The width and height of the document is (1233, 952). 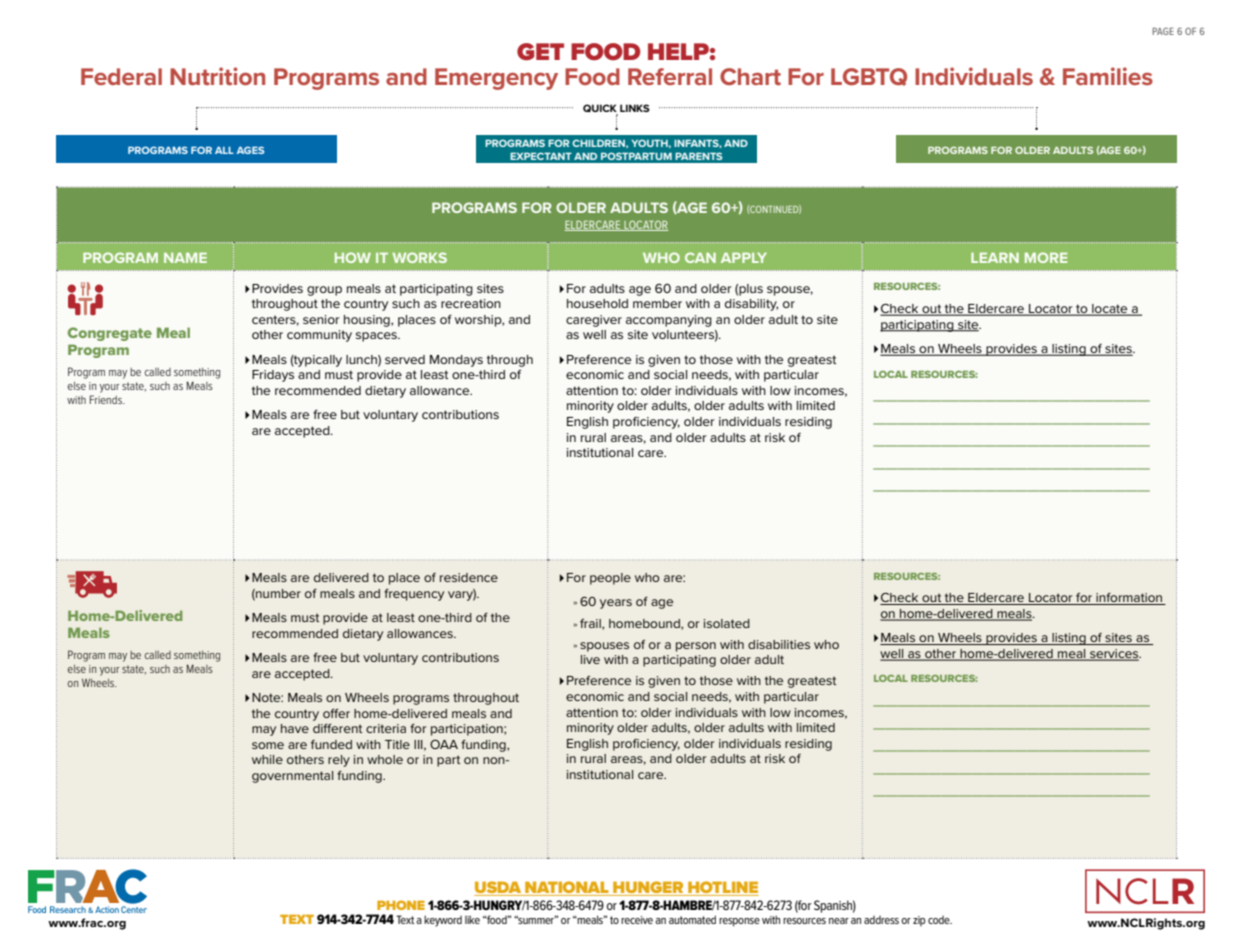 What do you see at coordinates (1108, 76) in the document?
I see `Families` at bounding box center [1108, 76].
